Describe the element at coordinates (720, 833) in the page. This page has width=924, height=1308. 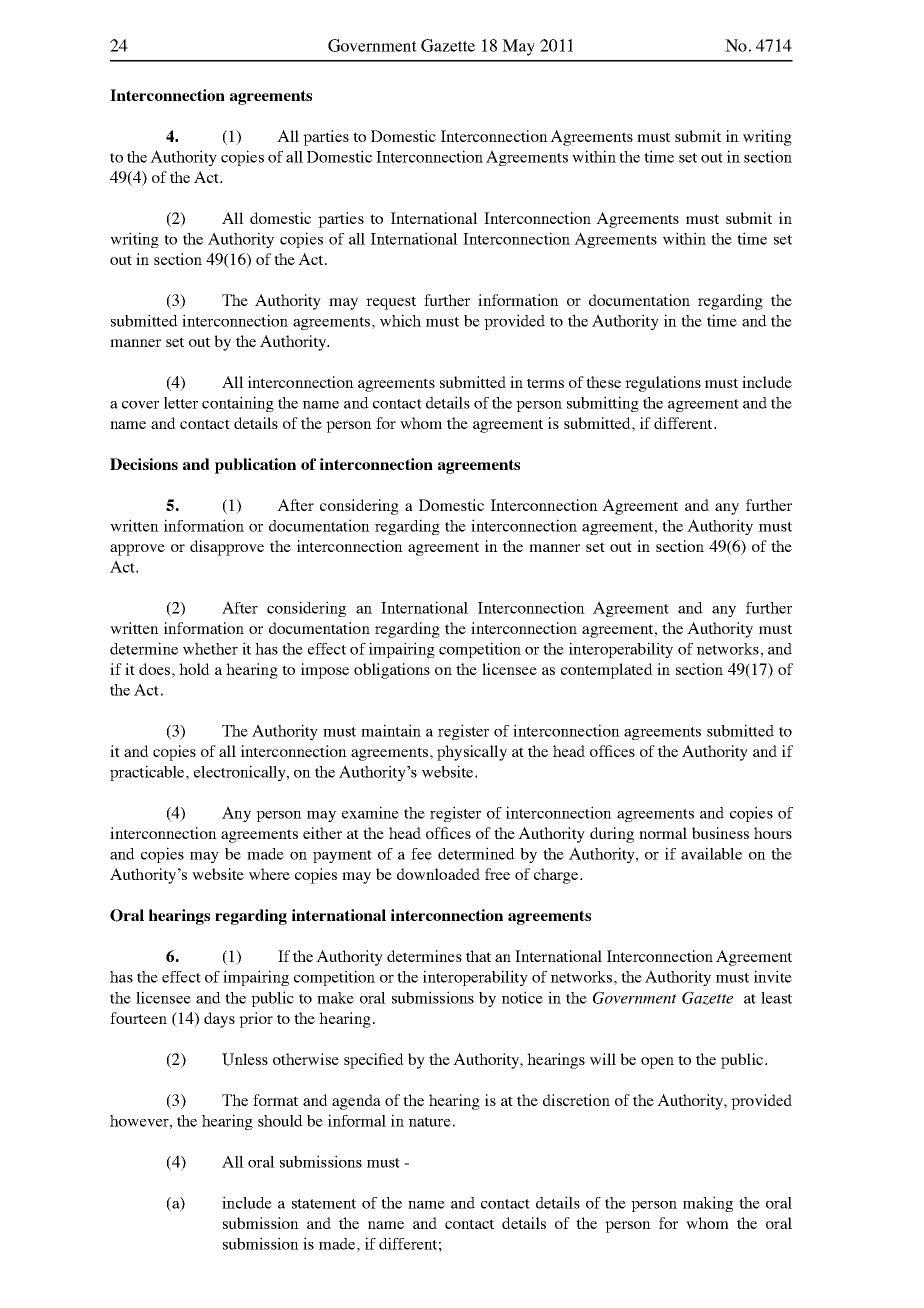
I see `business` at that location.
